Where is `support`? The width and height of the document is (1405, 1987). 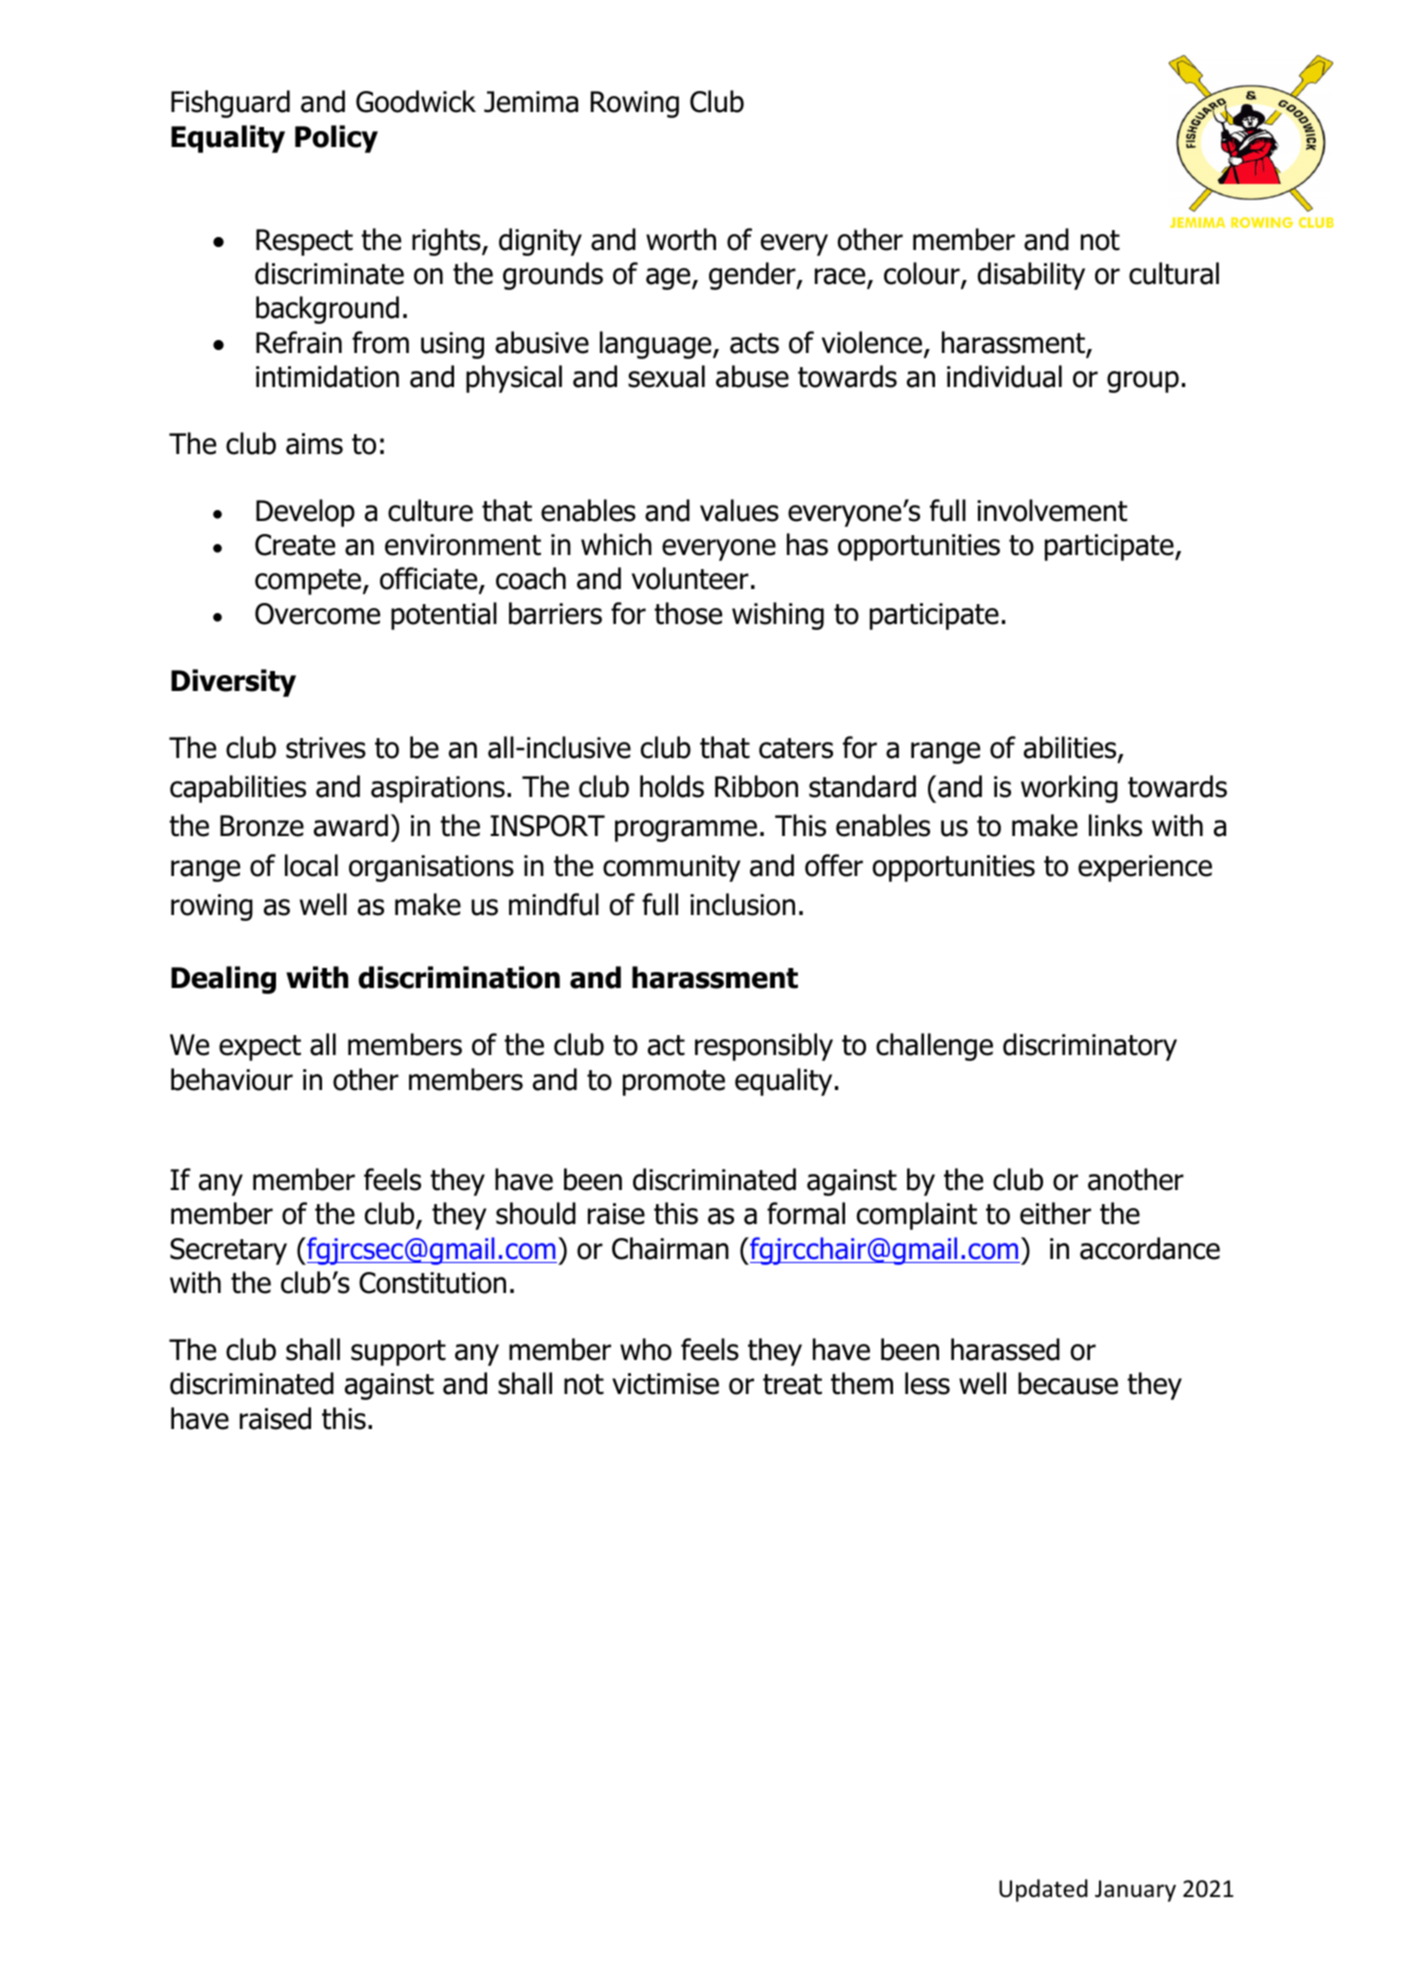
support is located at coordinates (398, 1353).
